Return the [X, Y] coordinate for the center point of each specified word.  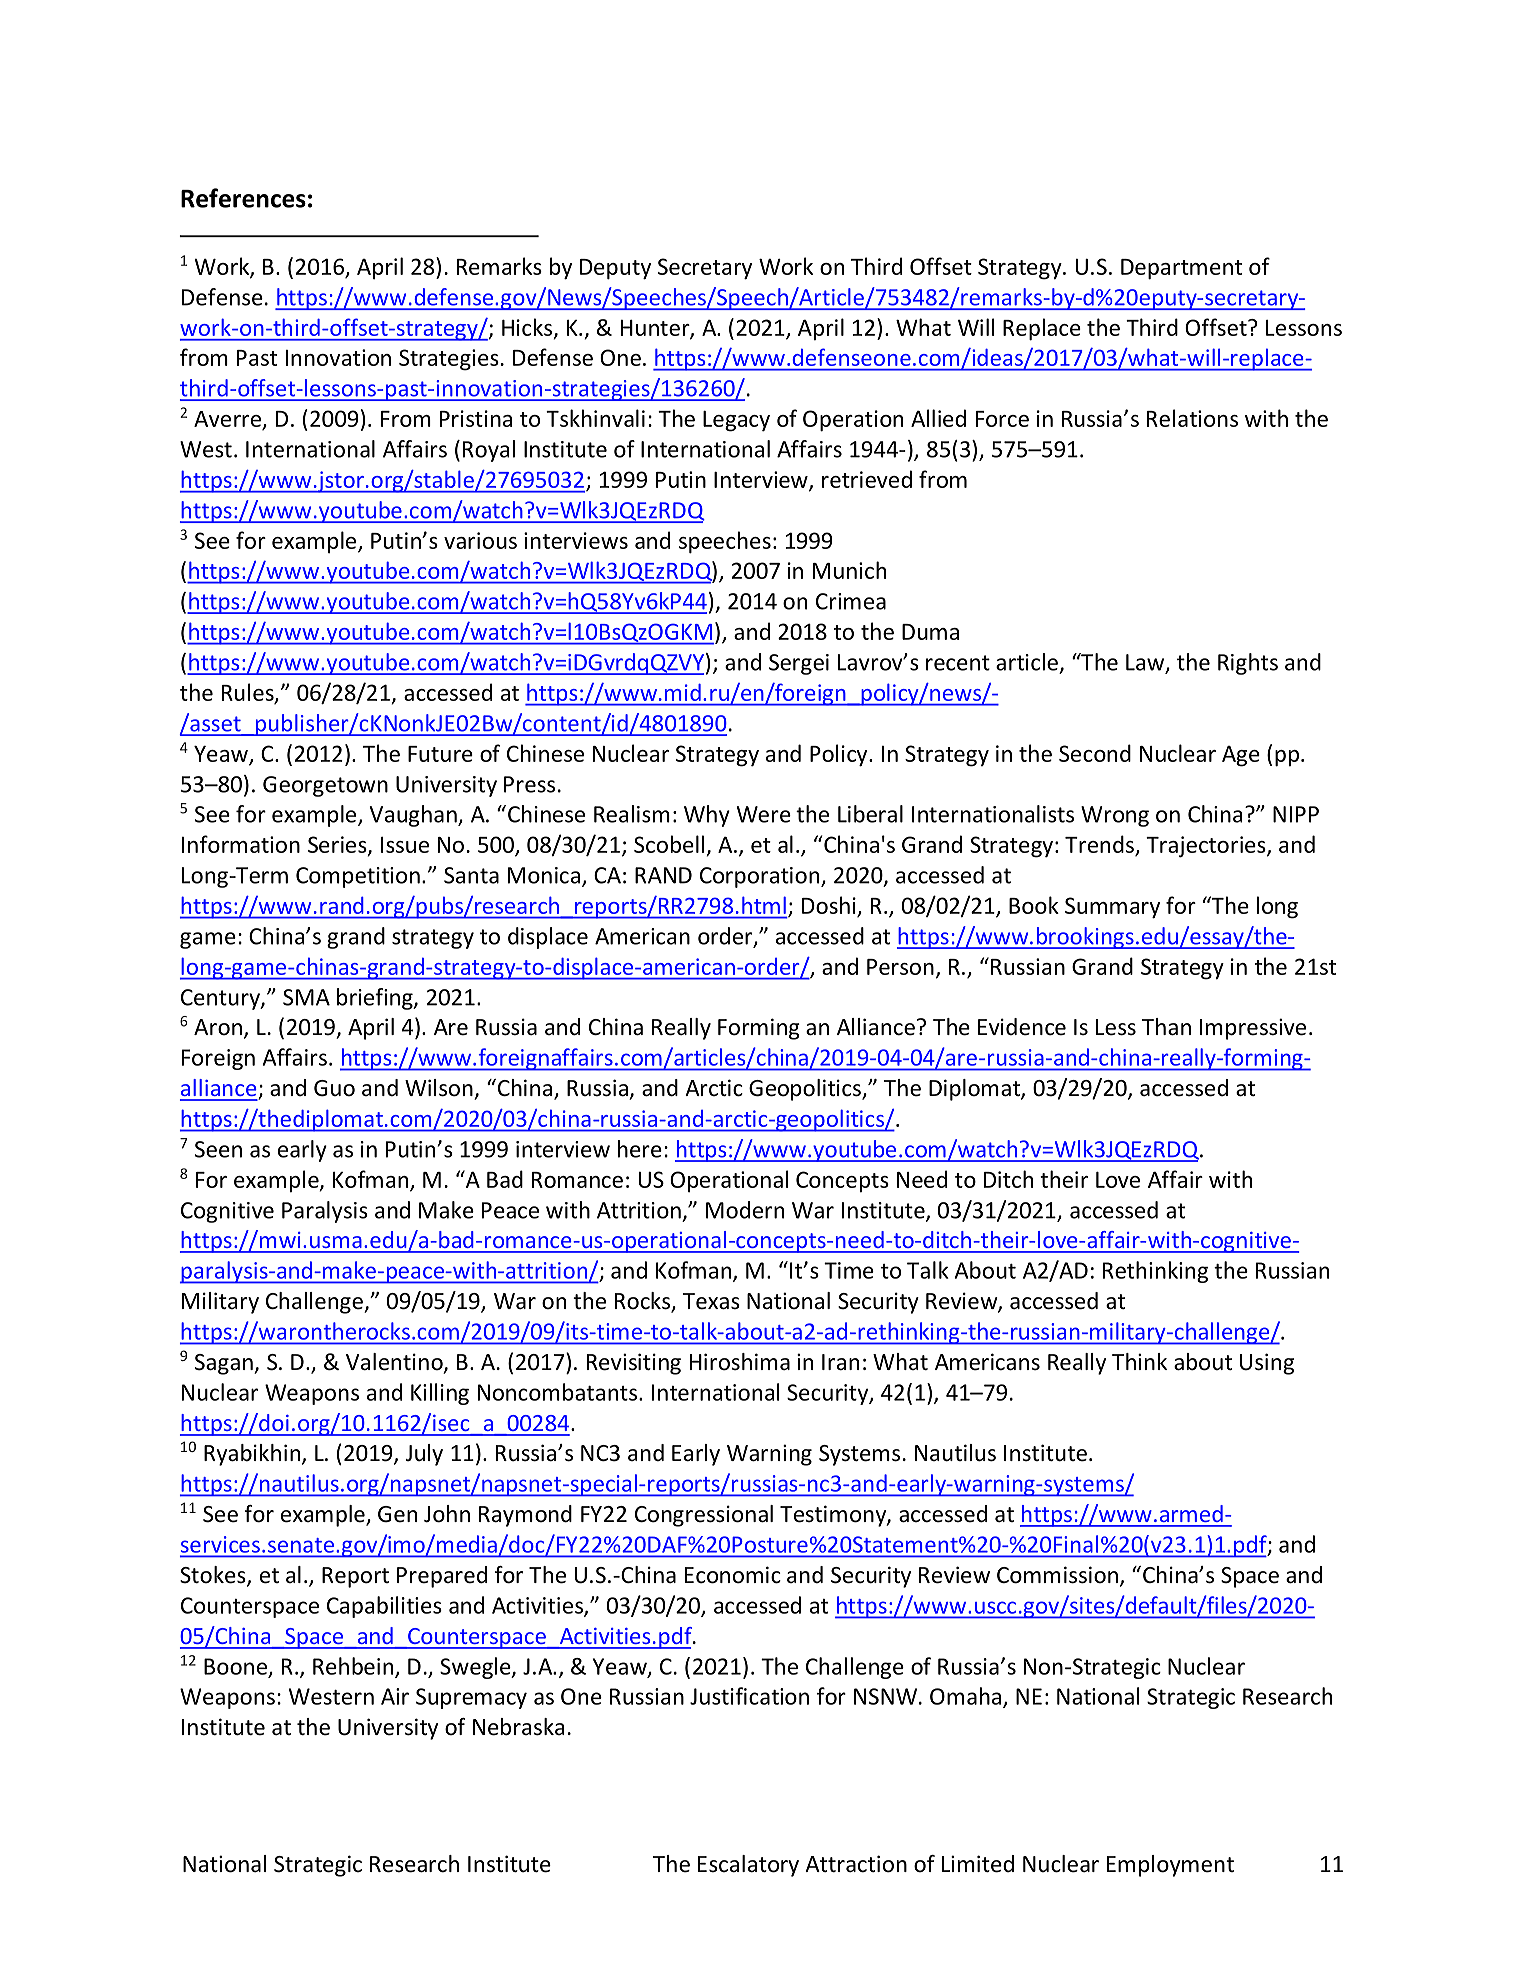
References [243, 198]
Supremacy [471, 1698]
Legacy [736, 421]
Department [1181, 269]
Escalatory [748, 1866]
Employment [1170, 1866]
